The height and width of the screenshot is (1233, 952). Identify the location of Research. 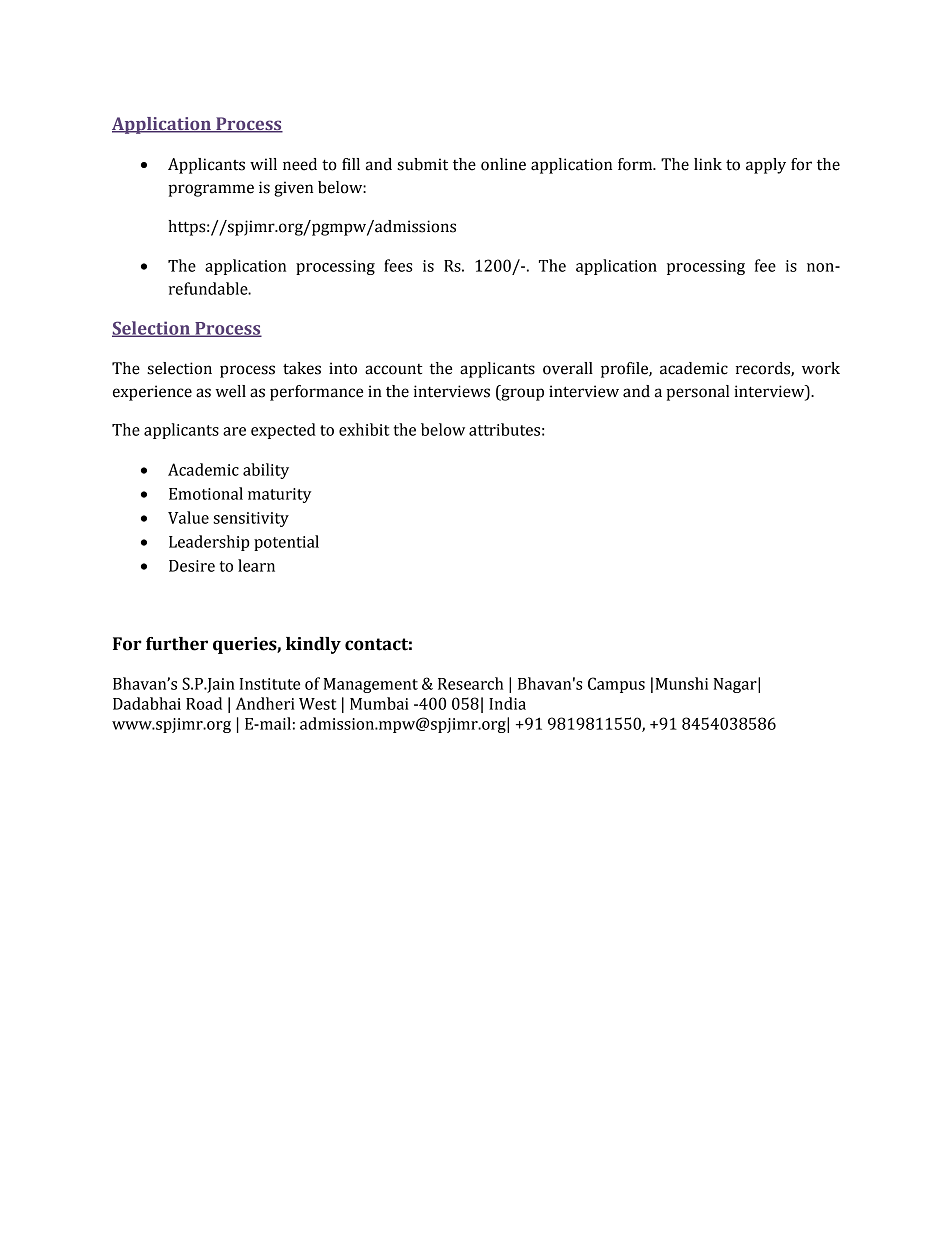
(470, 683).
